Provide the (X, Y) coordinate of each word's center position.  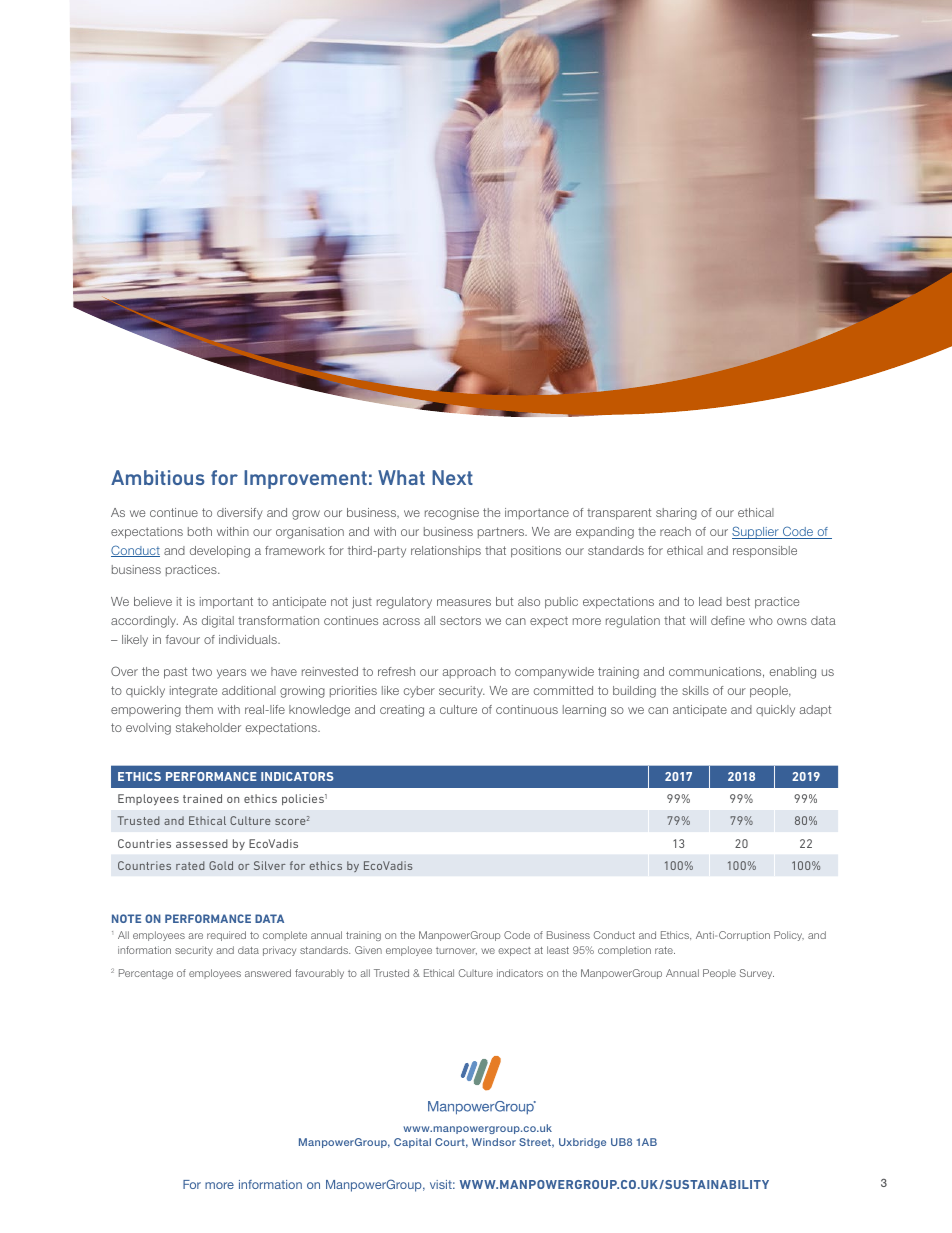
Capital (412, 1143)
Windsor (494, 1142)
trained (202, 798)
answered (268, 973)
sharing (676, 514)
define (728, 620)
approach (469, 672)
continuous (527, 709)
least (558, 950)
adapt (815, 711)
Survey (757, 974)
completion (624, 951)
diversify (240, 514)
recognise (452, 514)
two (202, 671)
